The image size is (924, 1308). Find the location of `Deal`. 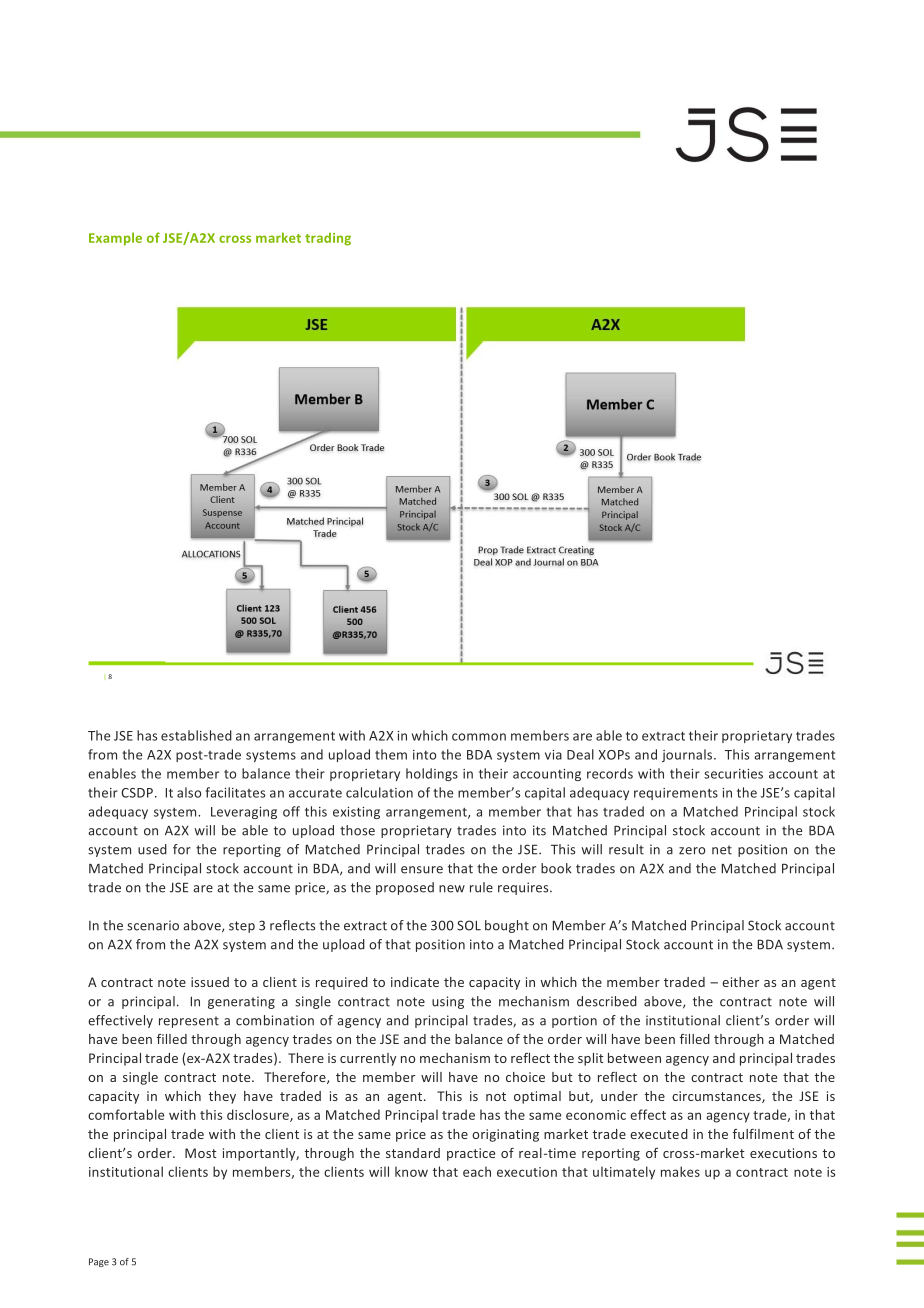

Deal is located at coordinates (580, 754).
